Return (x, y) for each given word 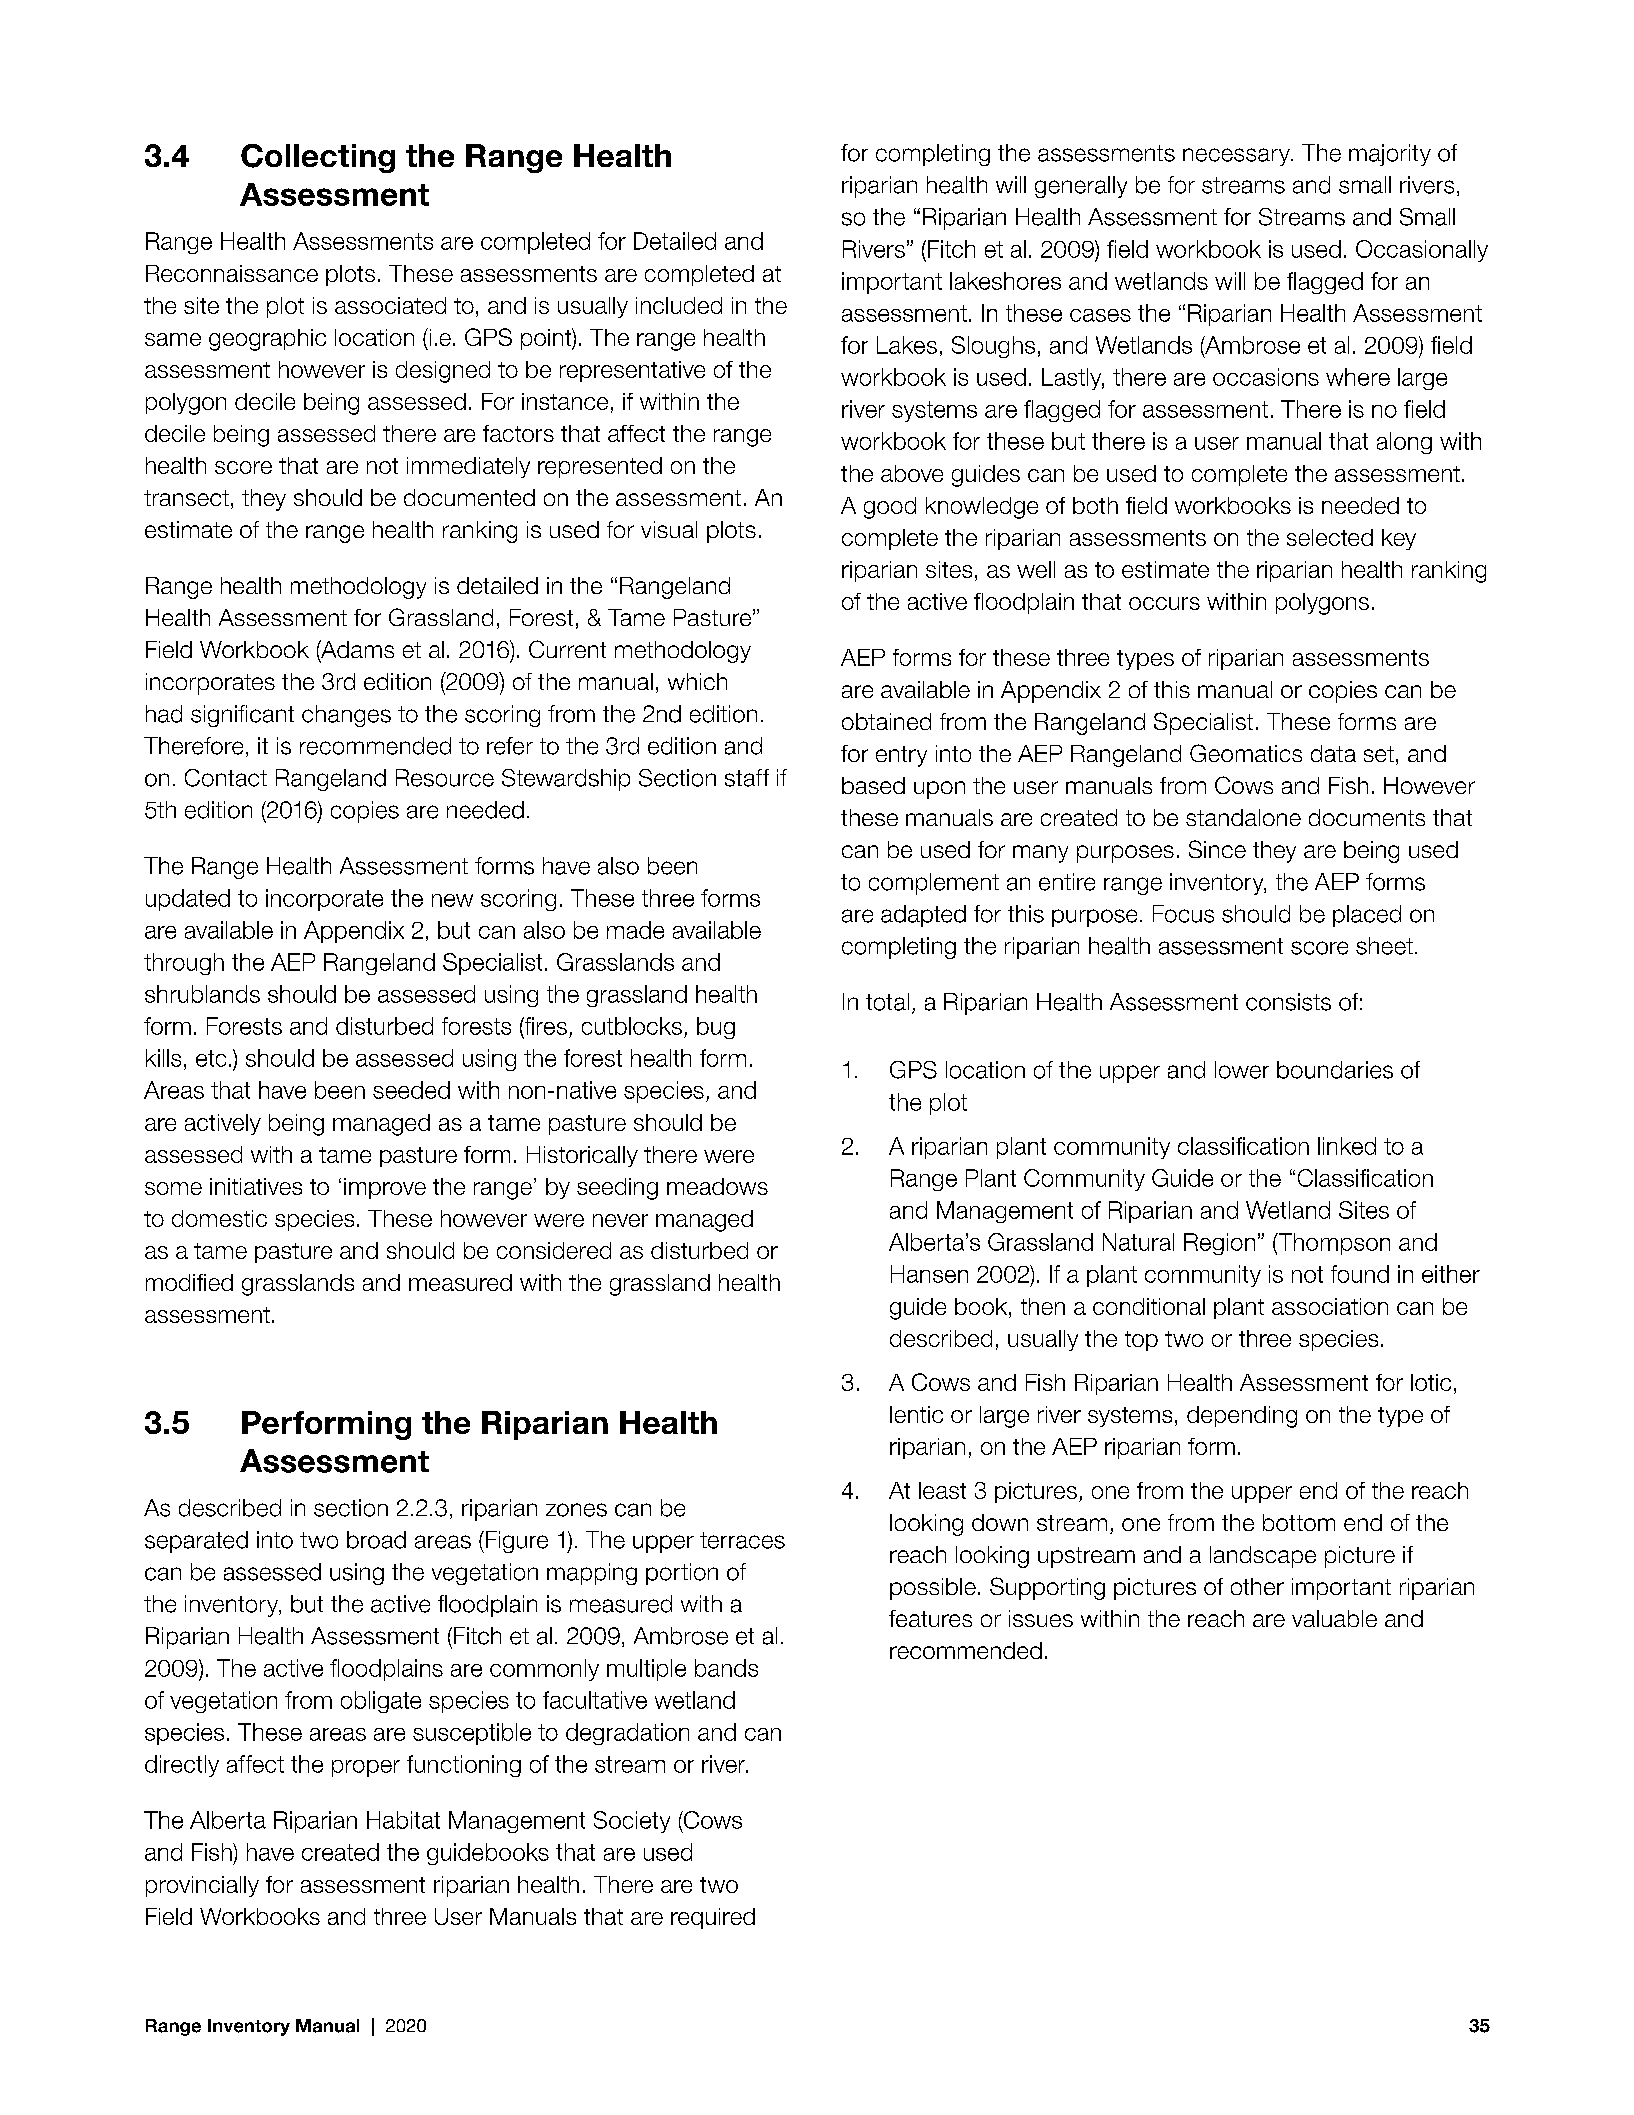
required (713, 1918)
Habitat (403, 1820)
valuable (1334, 1618)
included (679, 305)
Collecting (318, 158)
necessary (1237, 157)
